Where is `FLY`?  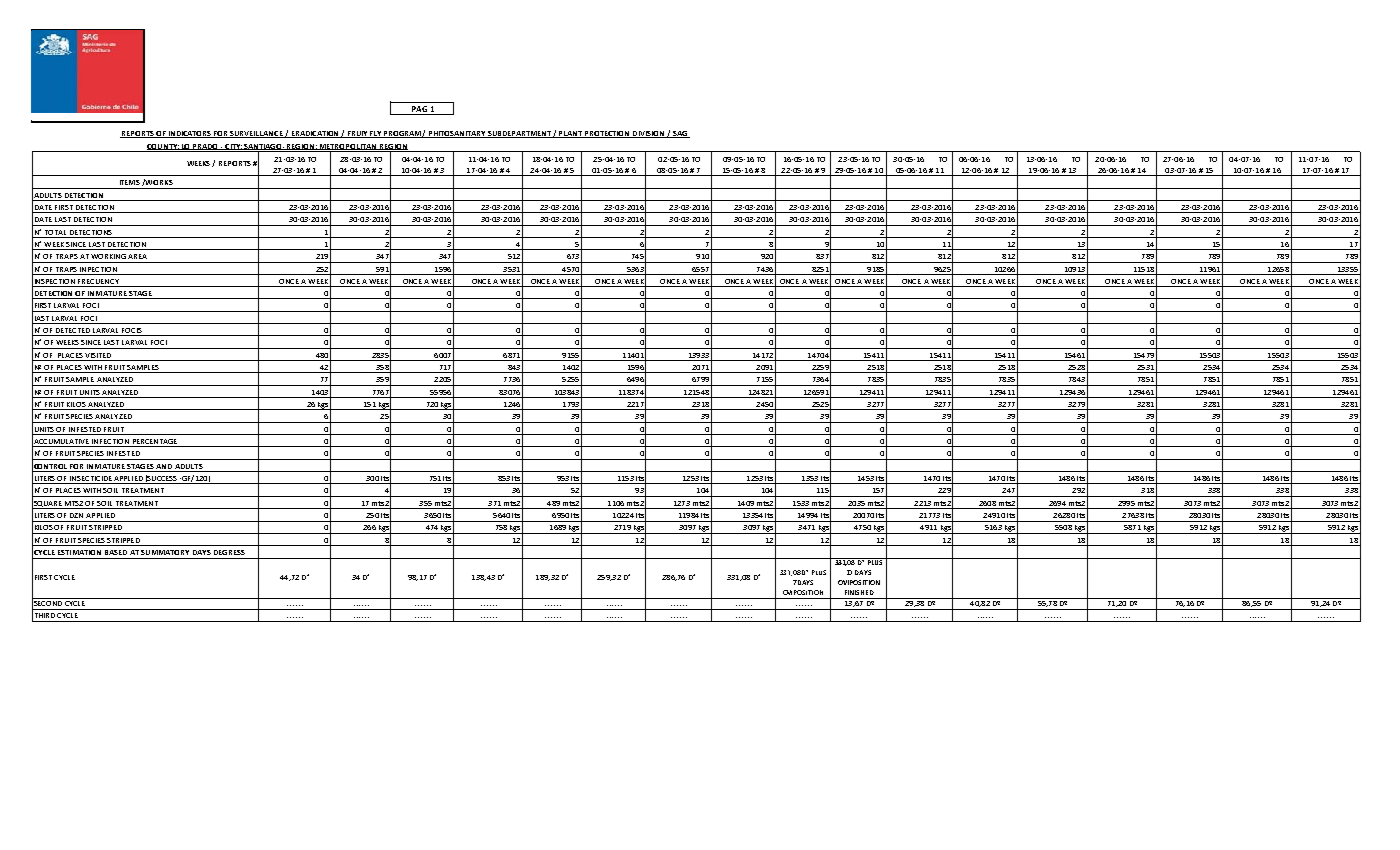
FLY is located at coordinates (376, 134).
